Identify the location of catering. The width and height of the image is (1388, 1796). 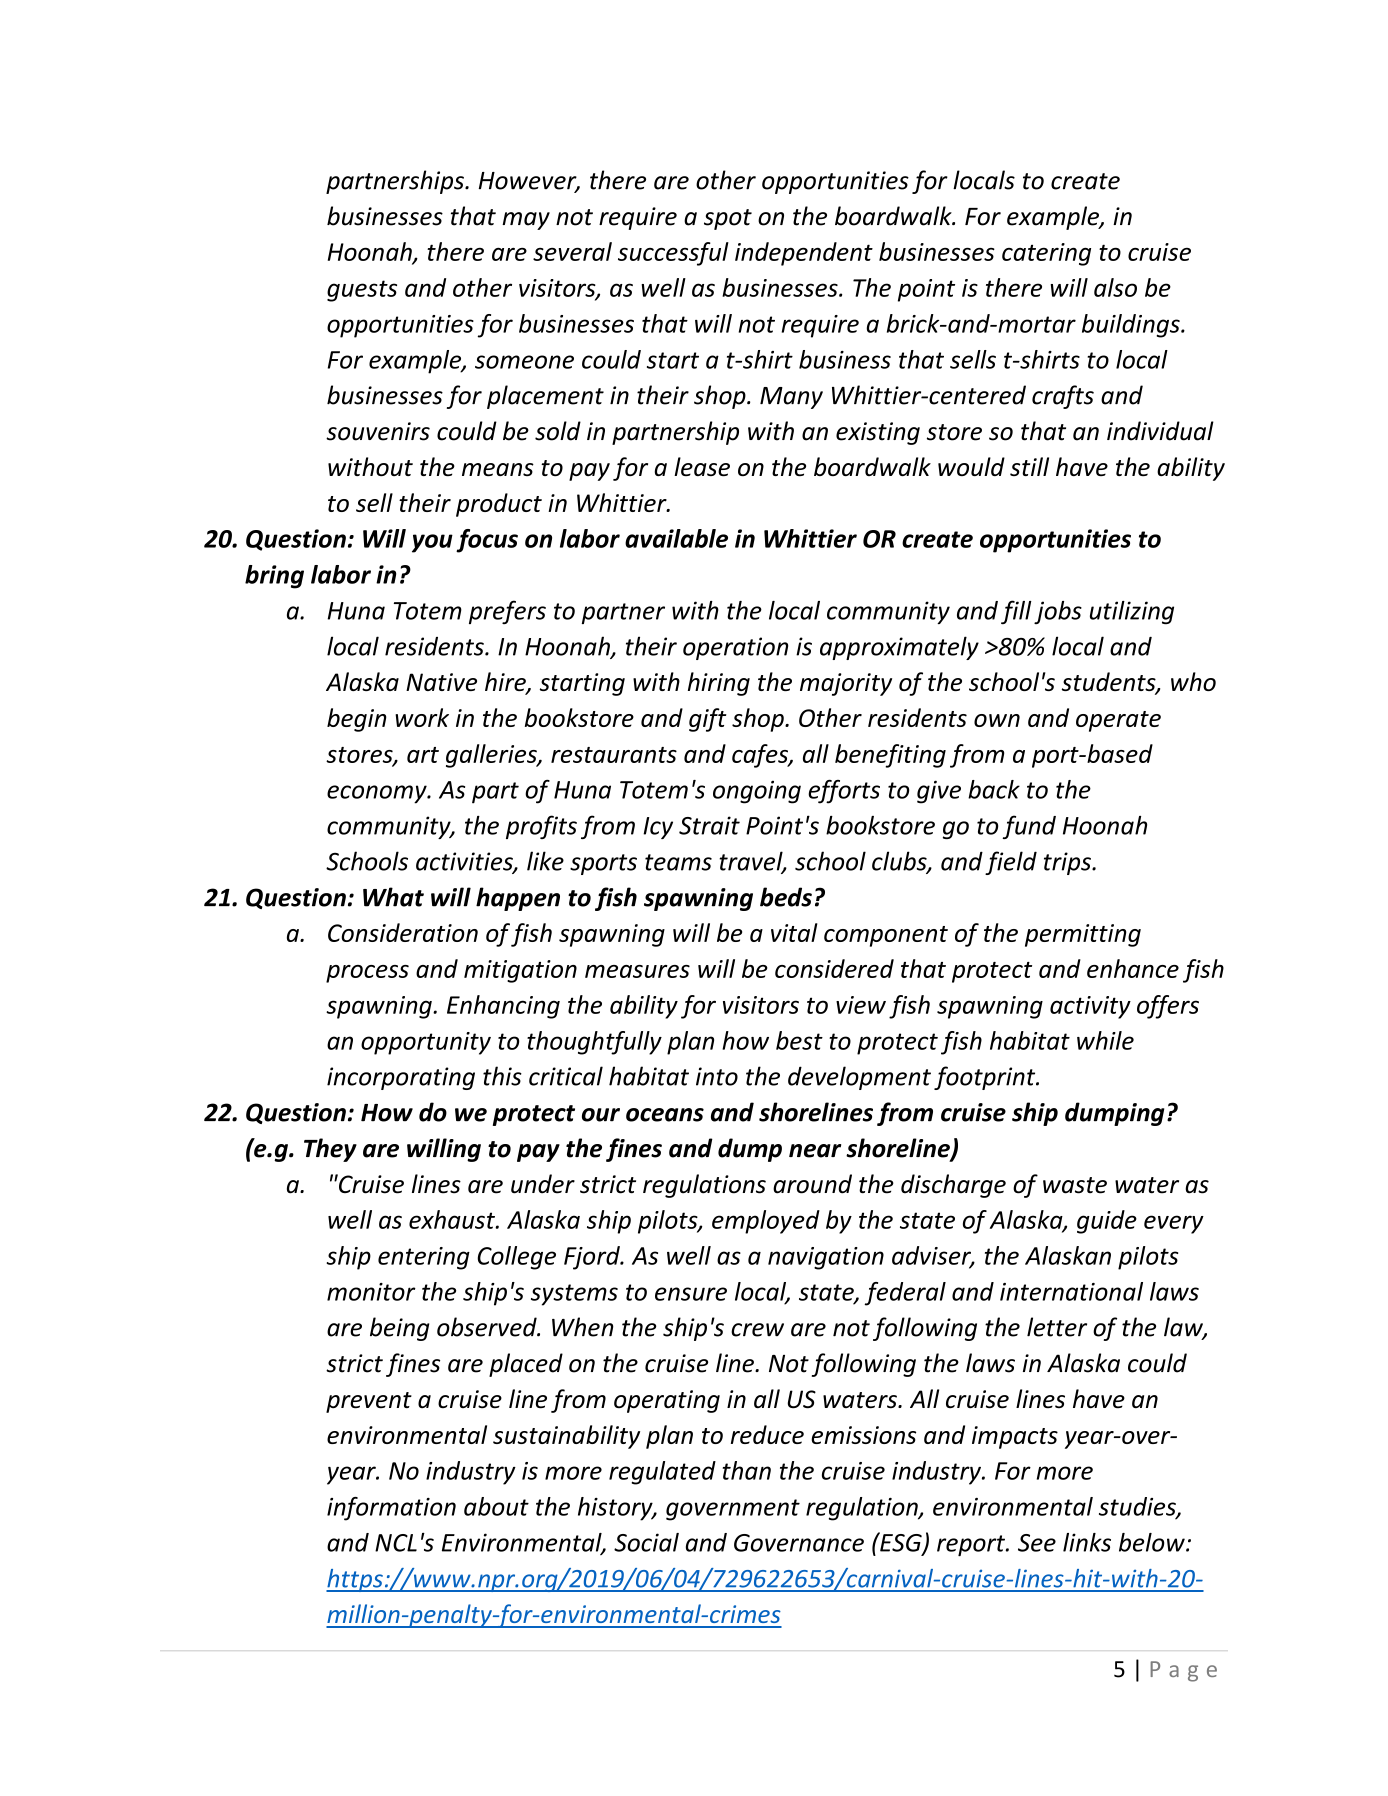
(1046, 254).
